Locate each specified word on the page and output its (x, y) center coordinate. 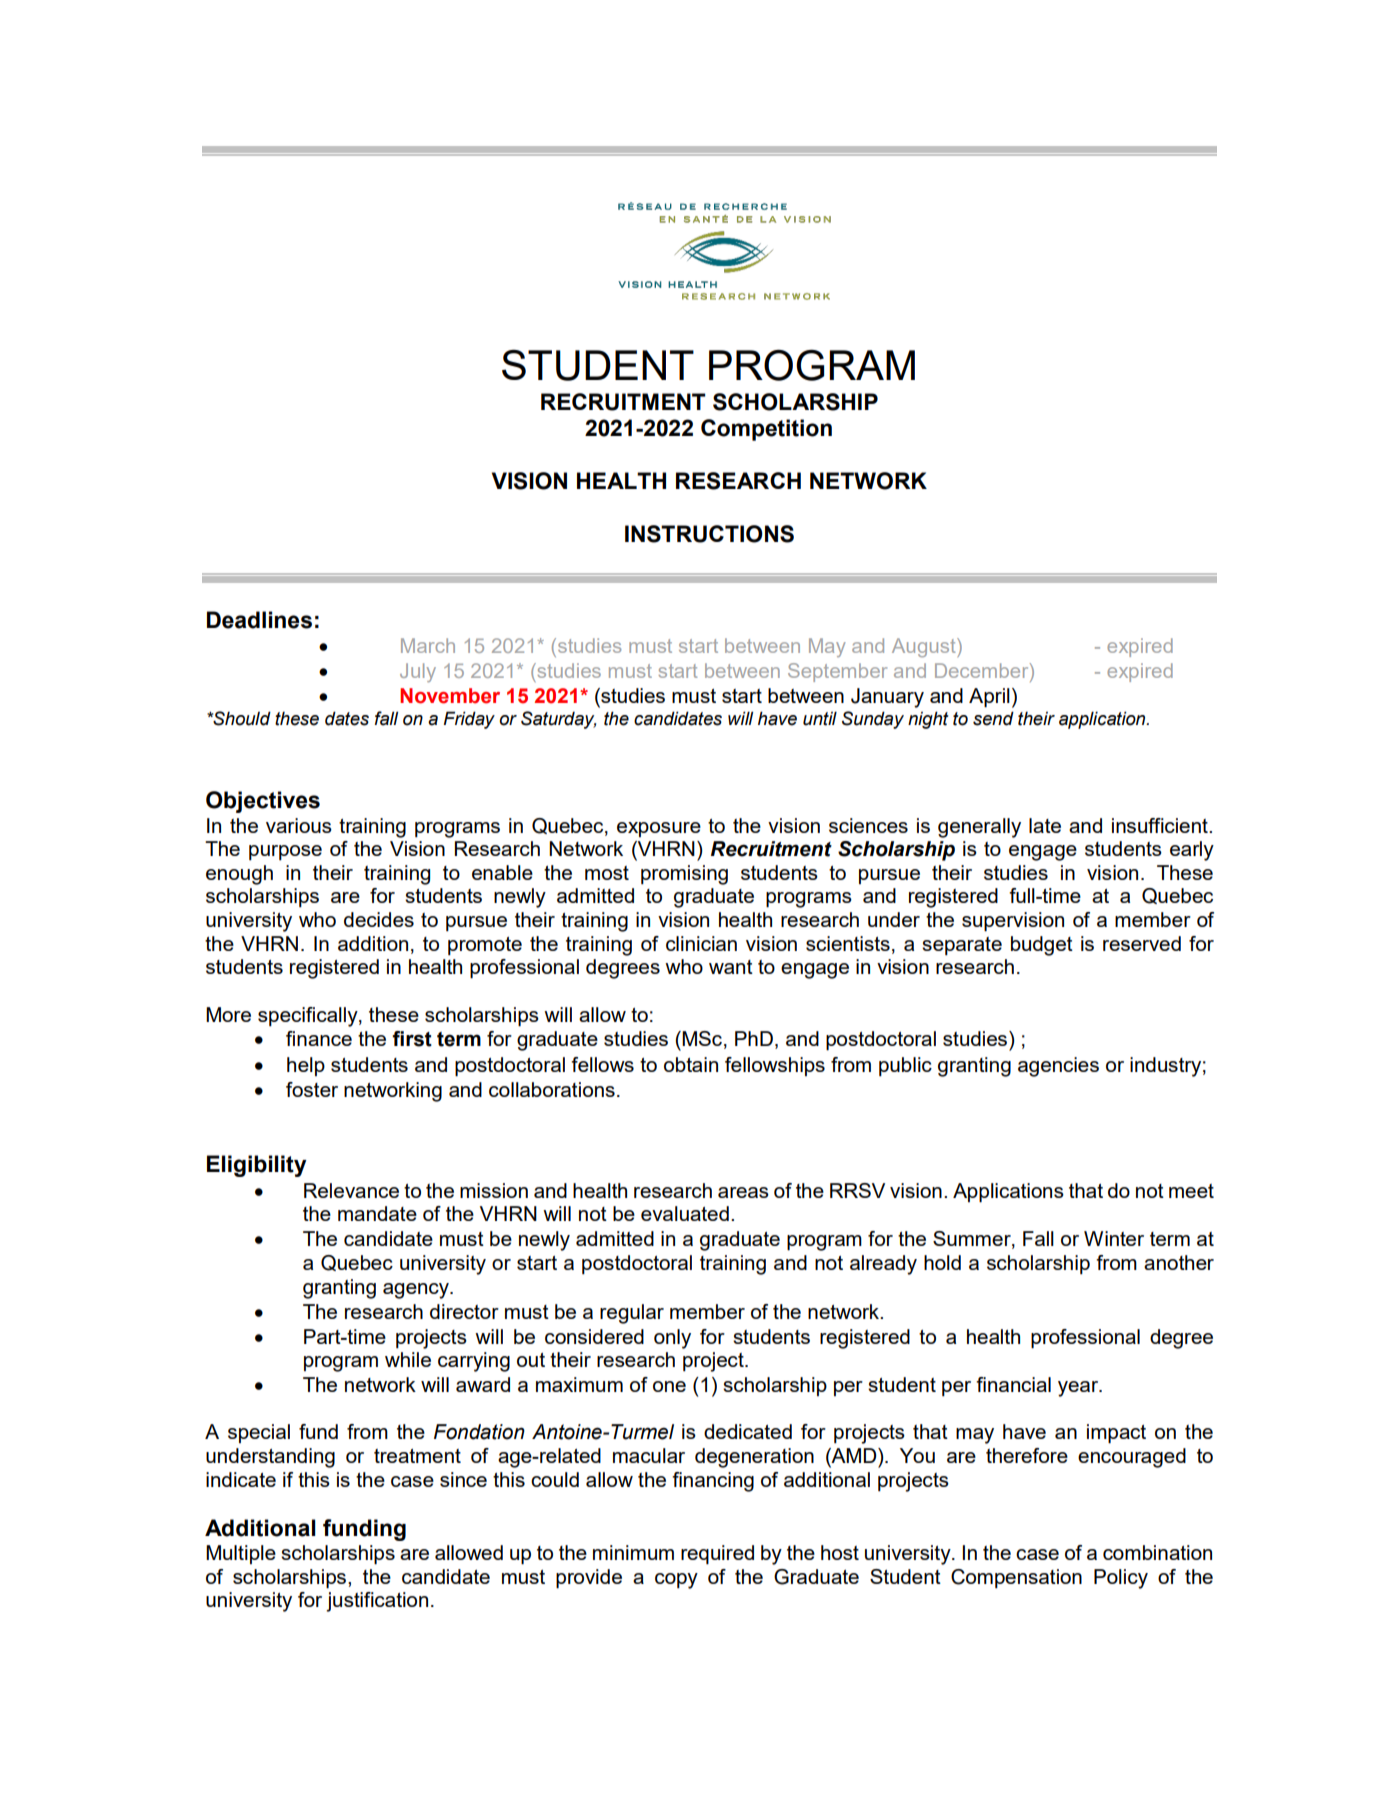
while (408, 1359)
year (1079, 1389)
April (989, 698)
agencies (1058, 1067)
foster (312, 1089)
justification (377, 1602)
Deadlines (259, 620)
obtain (691, 1064)
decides (379, 919)
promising (684, 875)
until (820, 718)
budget (1042, 946)
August (925, 647)
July (418, 672)
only (672, 1339)
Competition (766, 430)
